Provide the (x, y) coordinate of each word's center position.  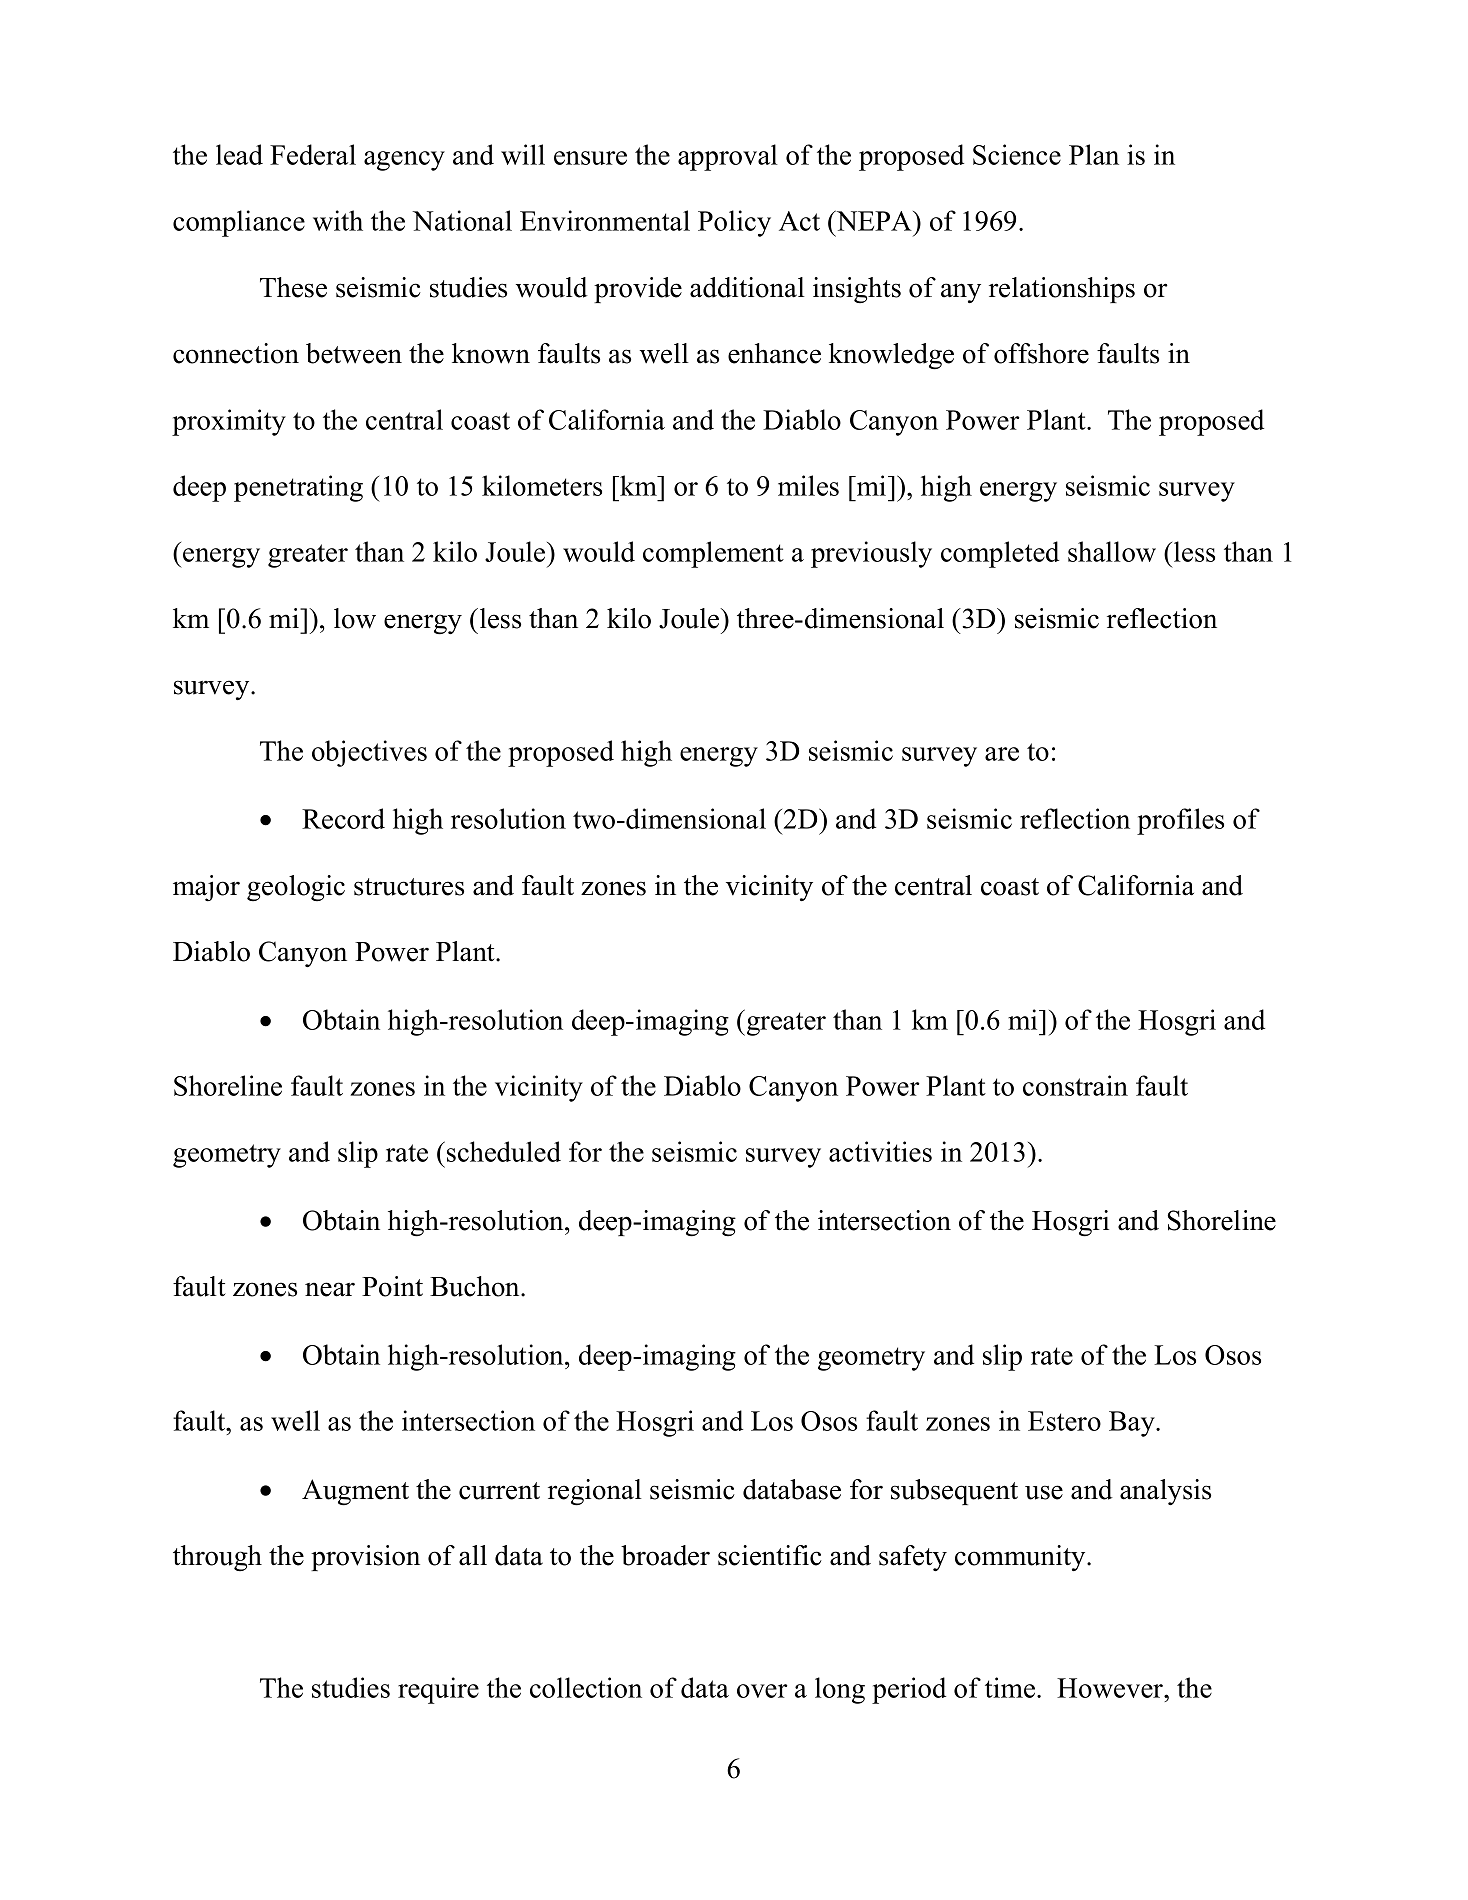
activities (880, 1151)
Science (1017, 154)
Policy (734, 223)
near (330, 1289)
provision (365, 1558)
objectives (369, 753)
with (338, 220)
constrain (1075, 1085)
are (1002, 754)
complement (713, 554)
